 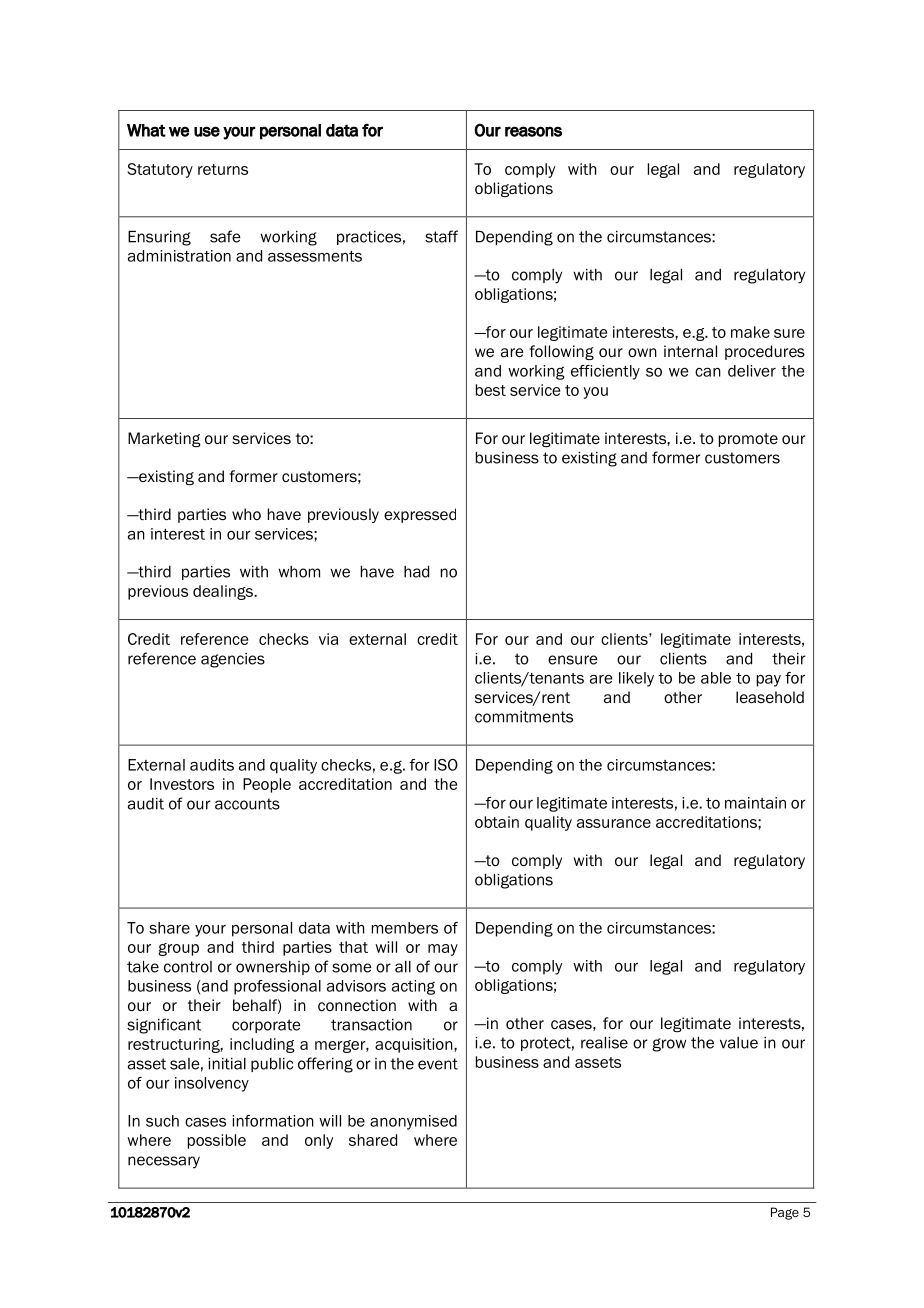 What do you see at coordinates (247, 804) in the document?
I see `accounts` at bounding box center [247, 804].
